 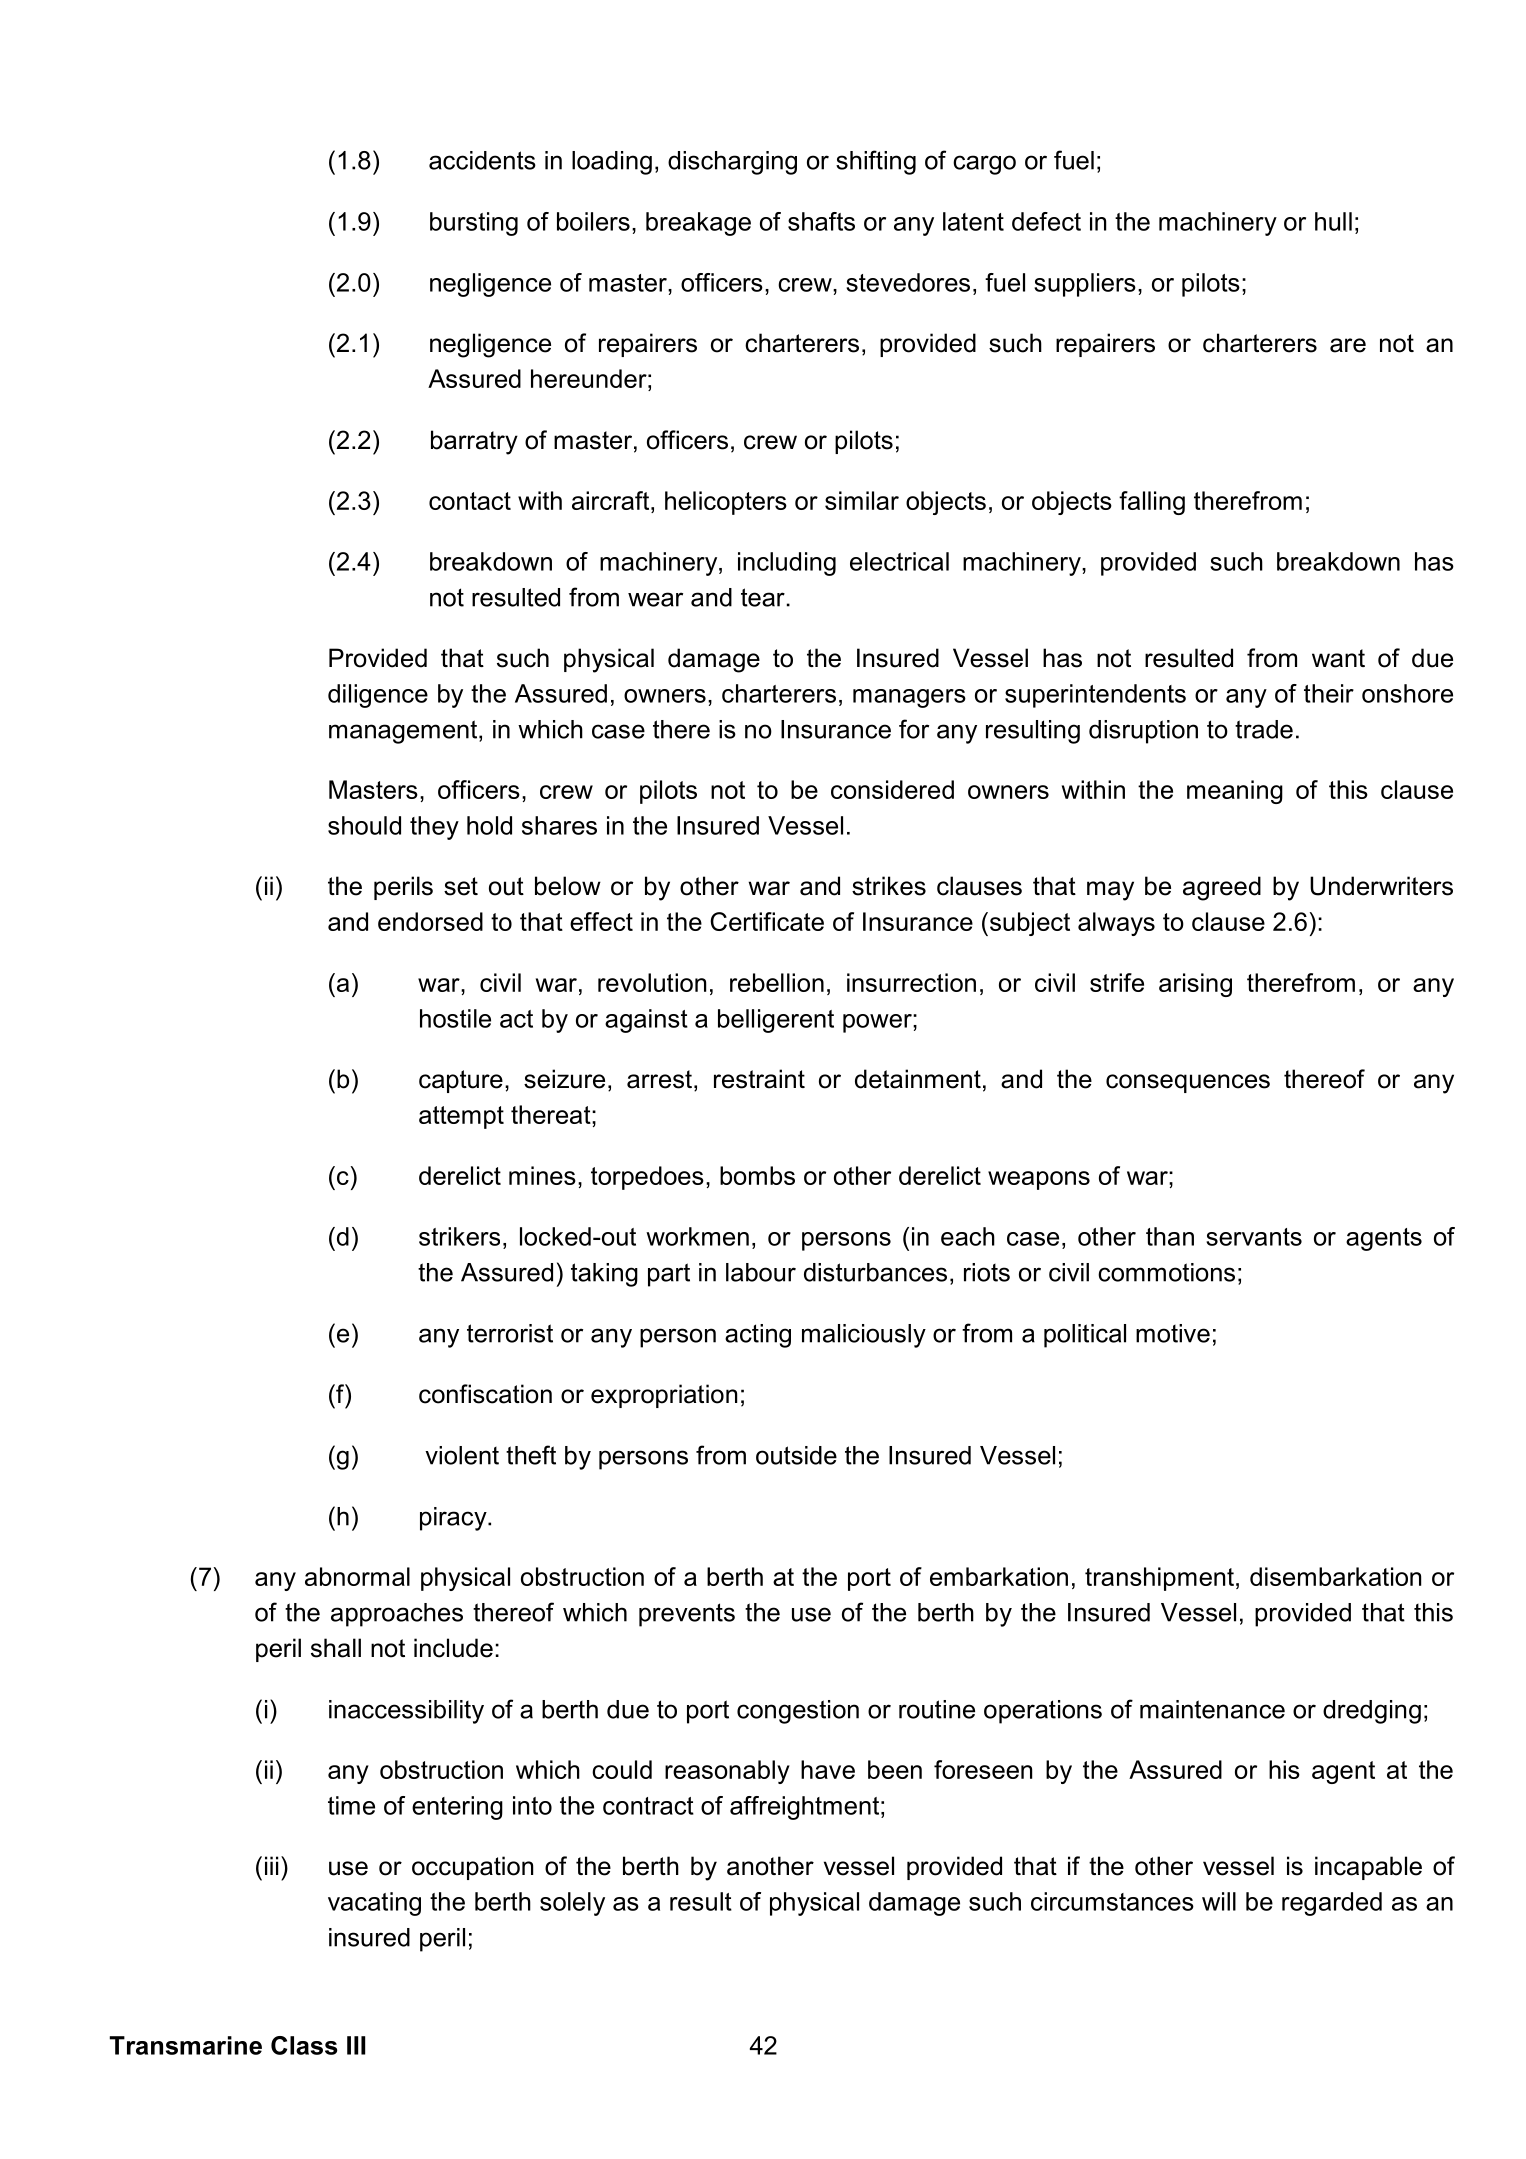 I want to click on vacating, so click(x=374, y=1904).
